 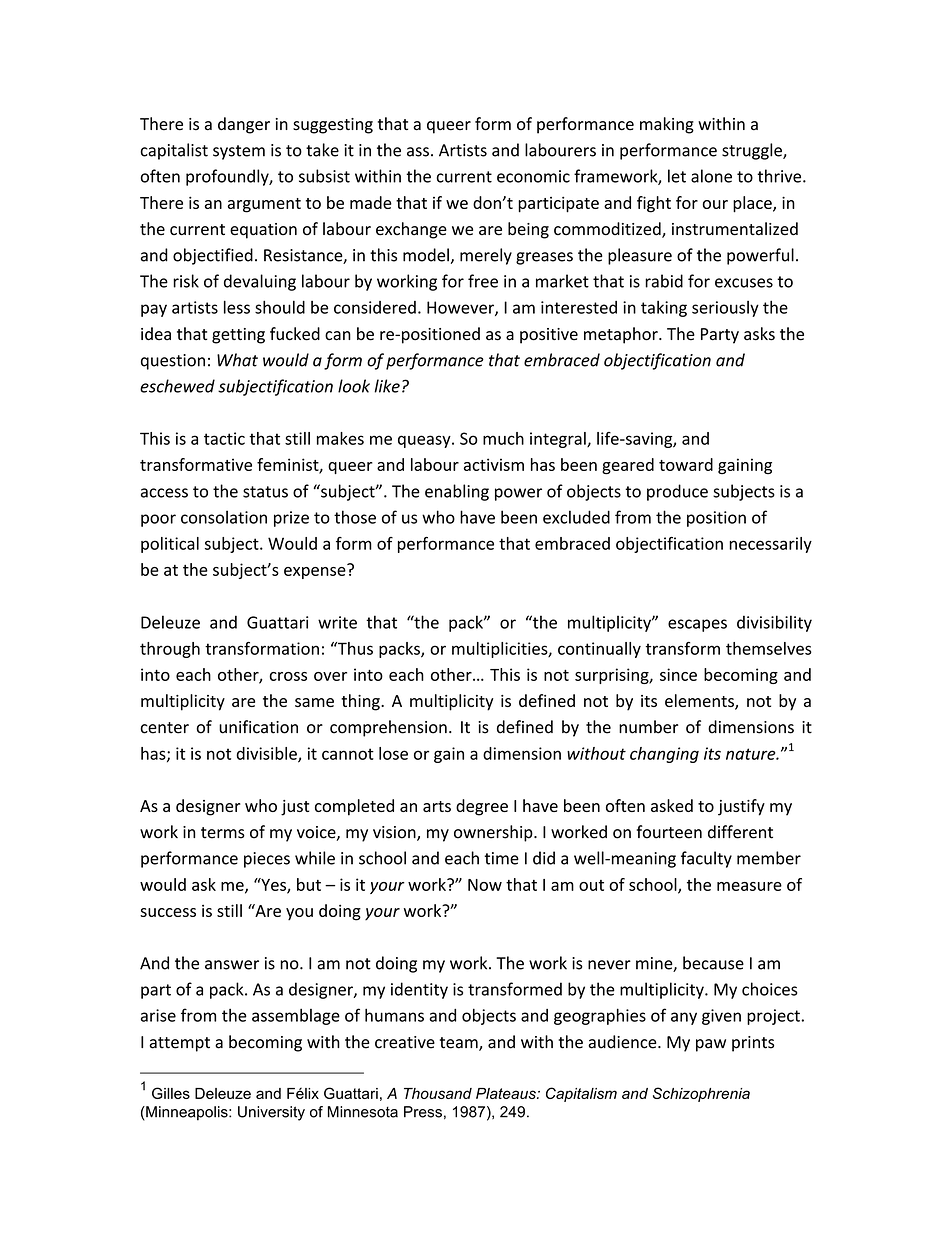 What do you see at coordinates (533, 176) in the screenshot?
I see `economic` at bounding box center [533, 176].
